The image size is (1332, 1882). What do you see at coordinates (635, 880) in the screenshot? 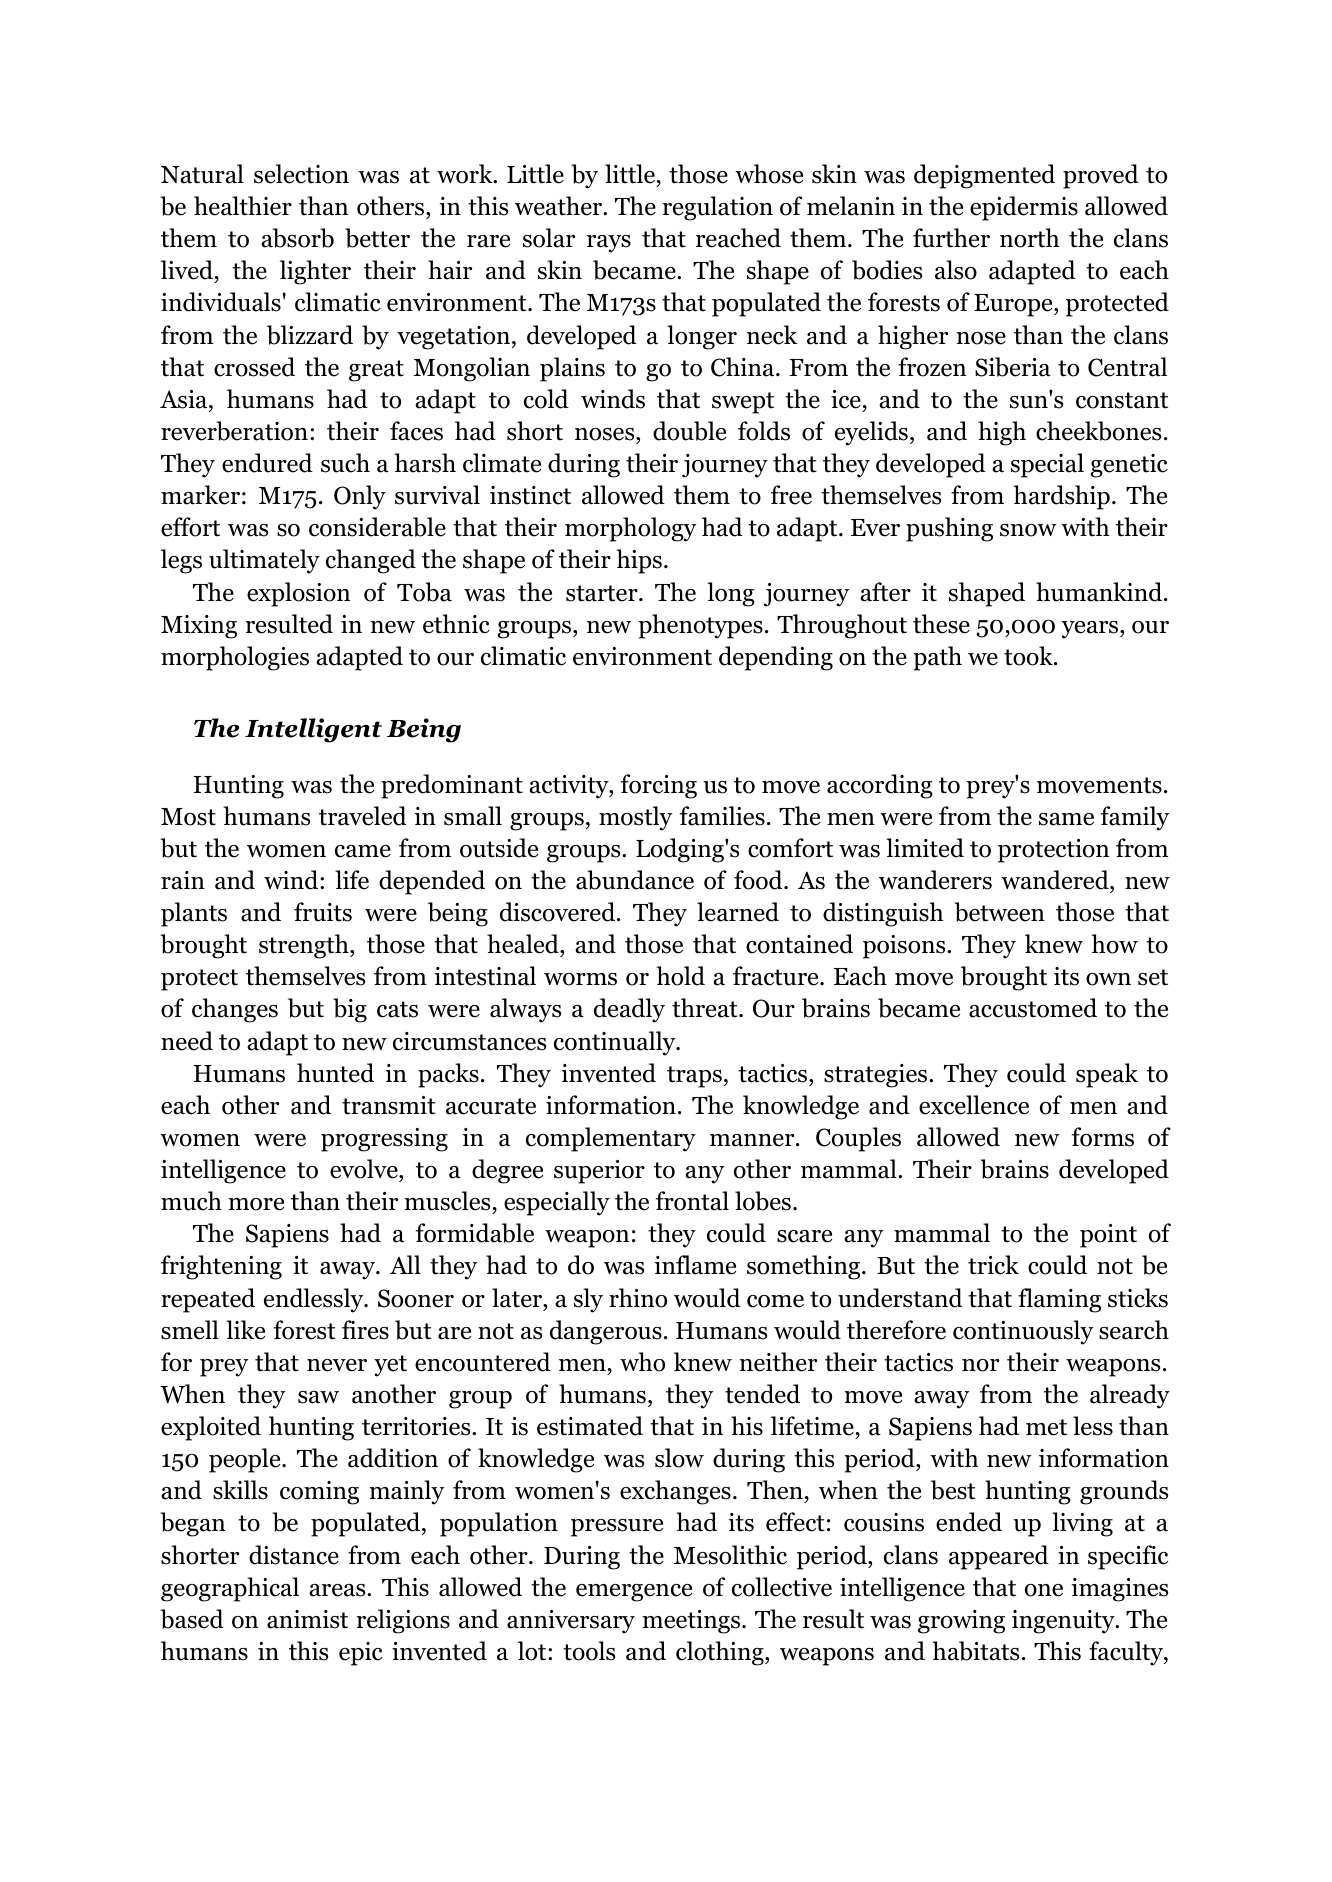
I see `abundance` at bounding box center [635, 880].
